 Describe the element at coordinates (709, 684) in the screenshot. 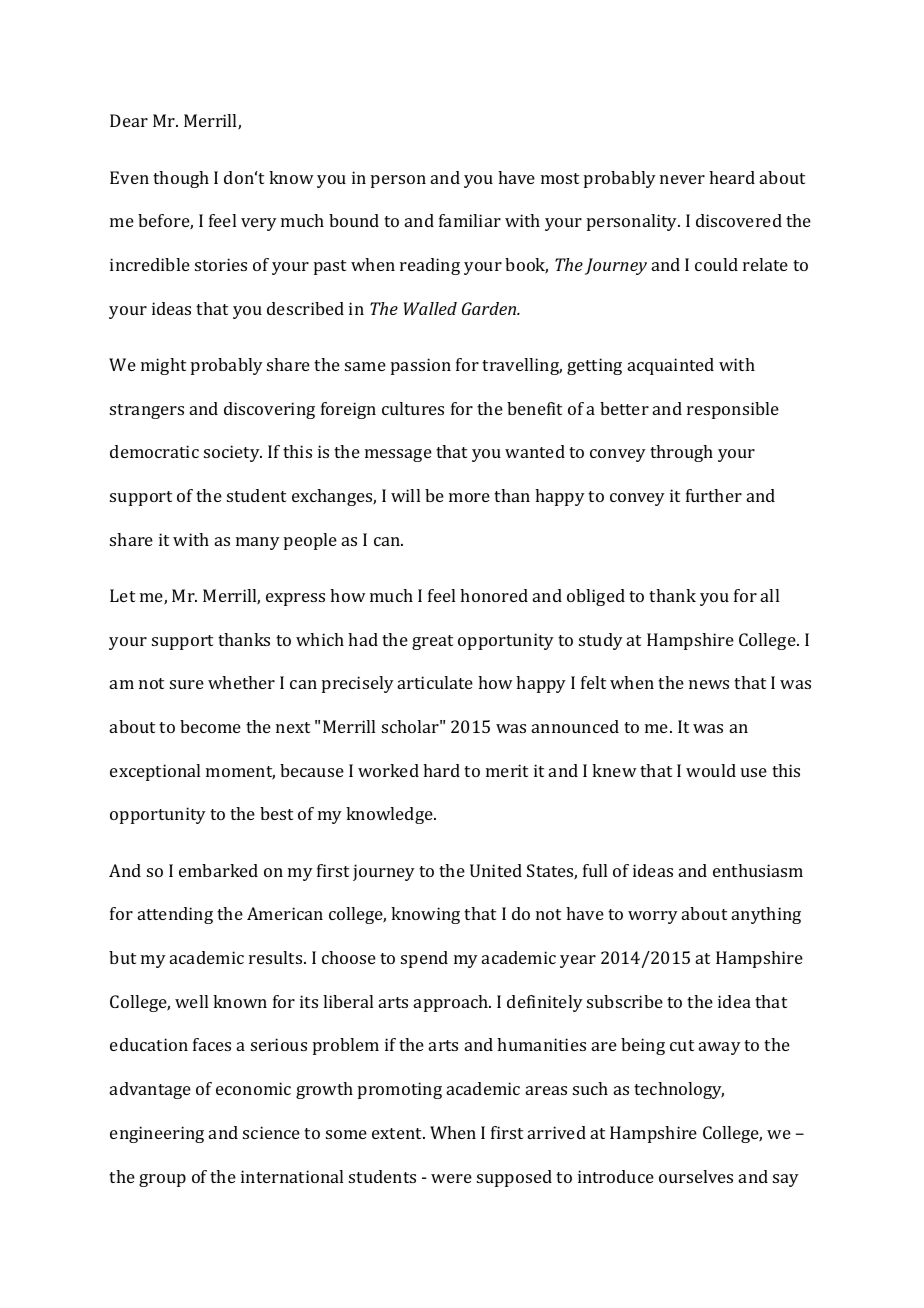

I see `news` at that location.
